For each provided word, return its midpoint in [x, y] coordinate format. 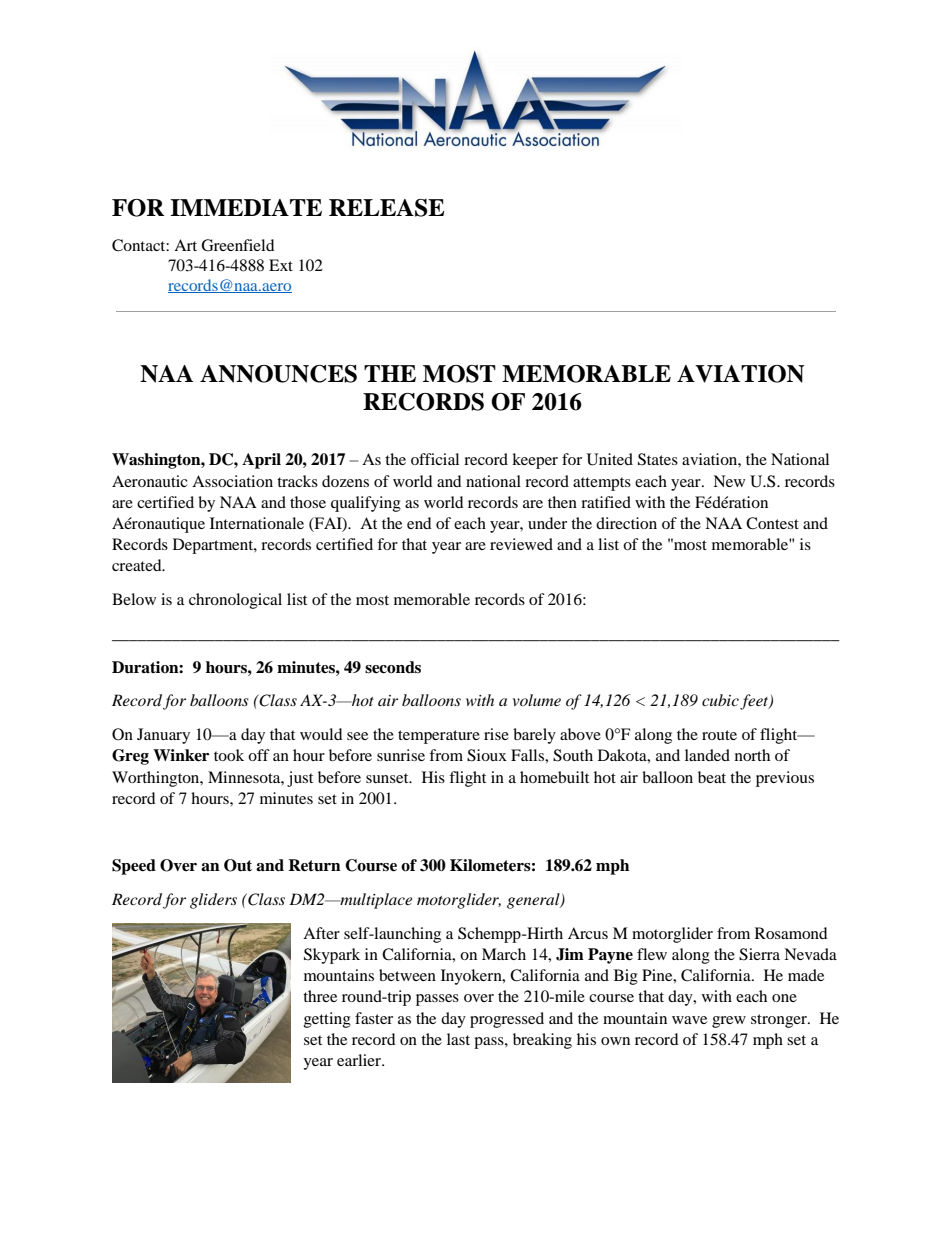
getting [327, 1020]
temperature [439, 737]
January [163, 736]
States [658, 459]
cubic [720, 700]
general [534, 901]
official [435, 459]
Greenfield [238, 245]
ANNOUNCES [278, 374]
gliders [213, 901]
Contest [772, 523]
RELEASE [387, 208]
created [138, 565]
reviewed [521, 544]
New [729, 481]
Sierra [759, 954]
